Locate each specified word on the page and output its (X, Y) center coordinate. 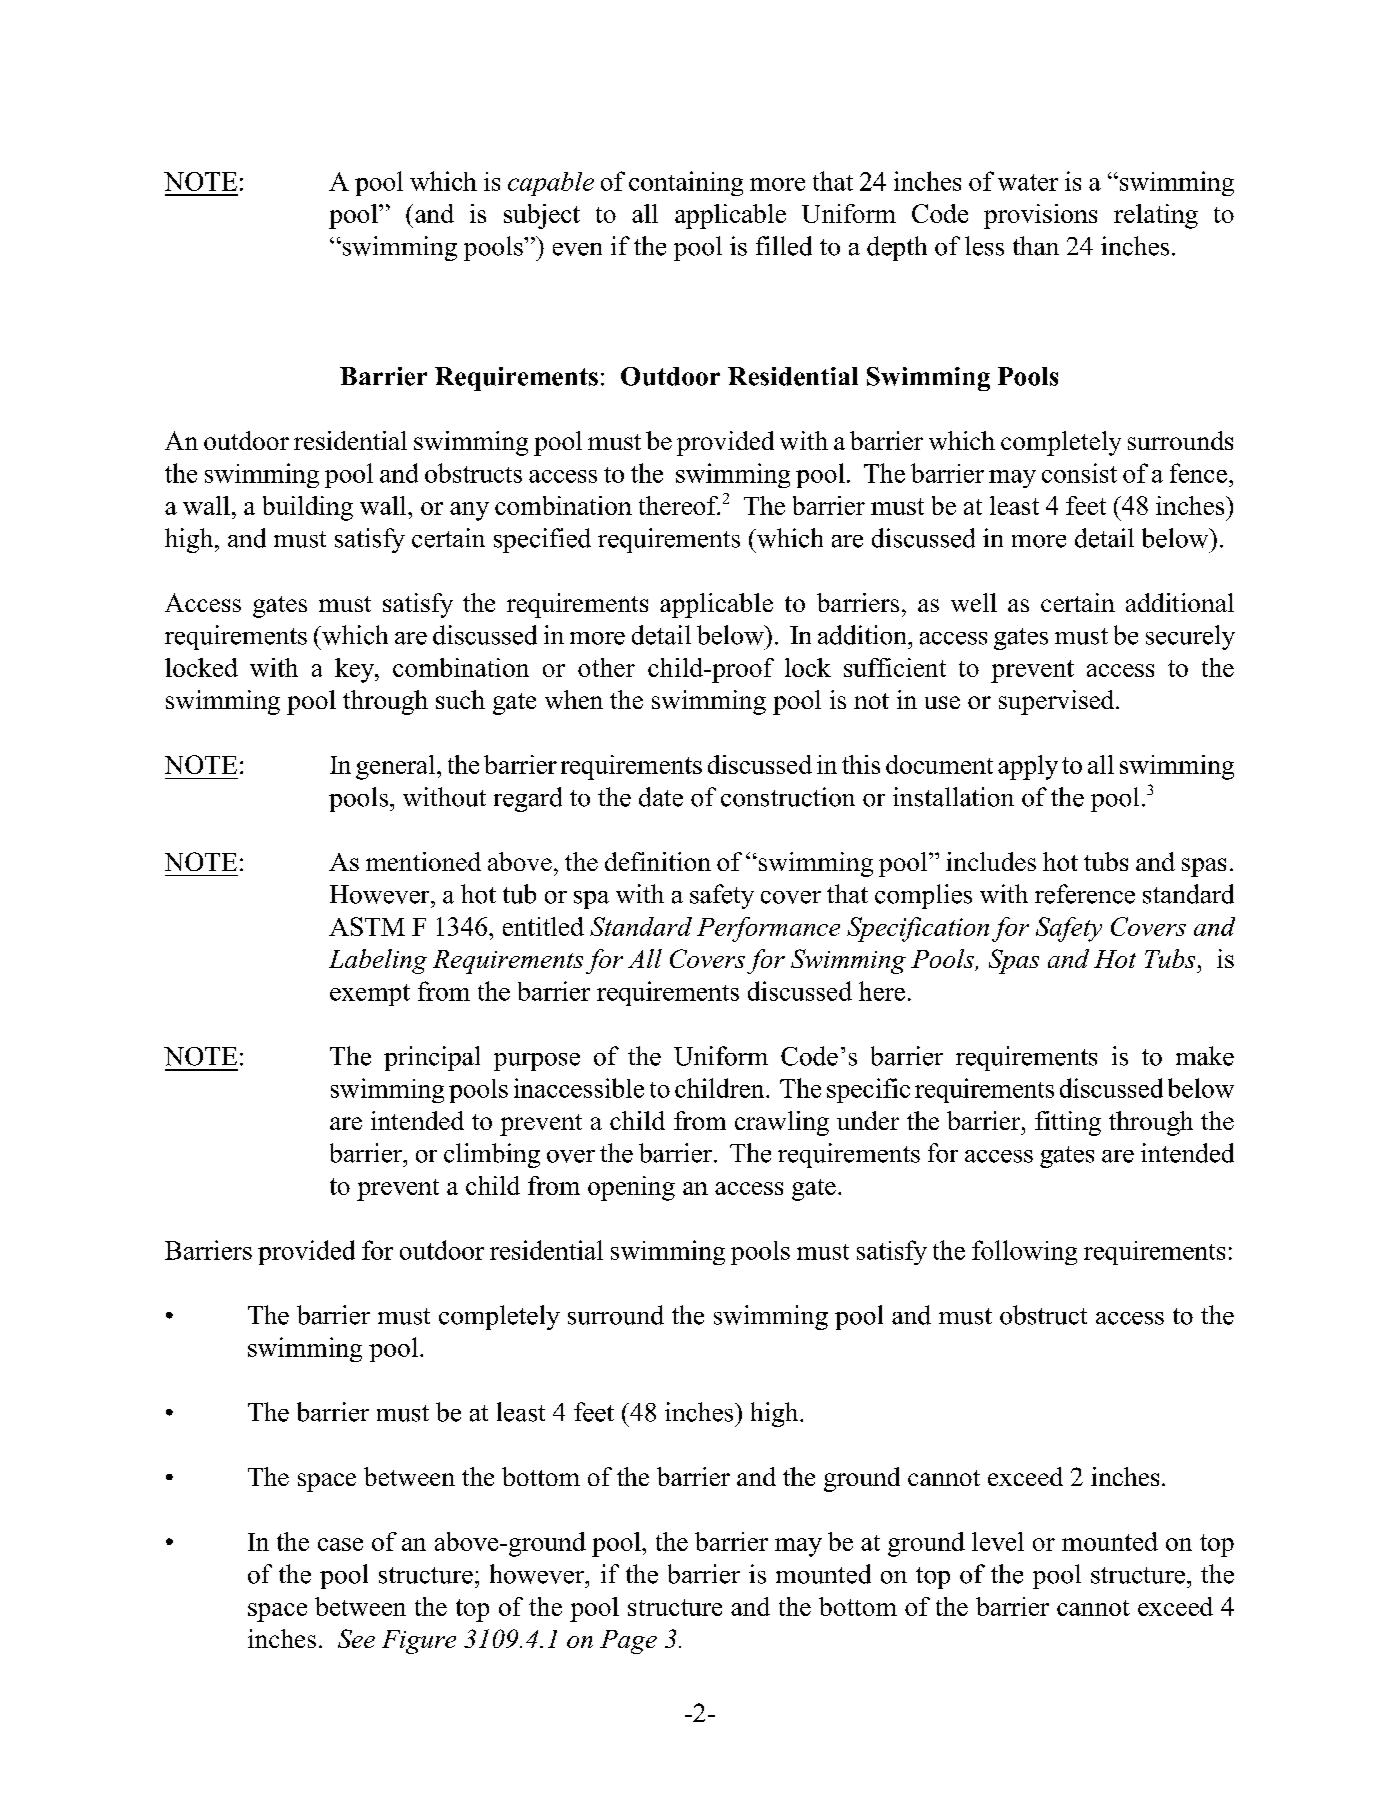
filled (784, 246)
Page (628, 1642)
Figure (419, 1642)
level (998, 1541)
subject (542, 216)
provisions (1040, 216)
